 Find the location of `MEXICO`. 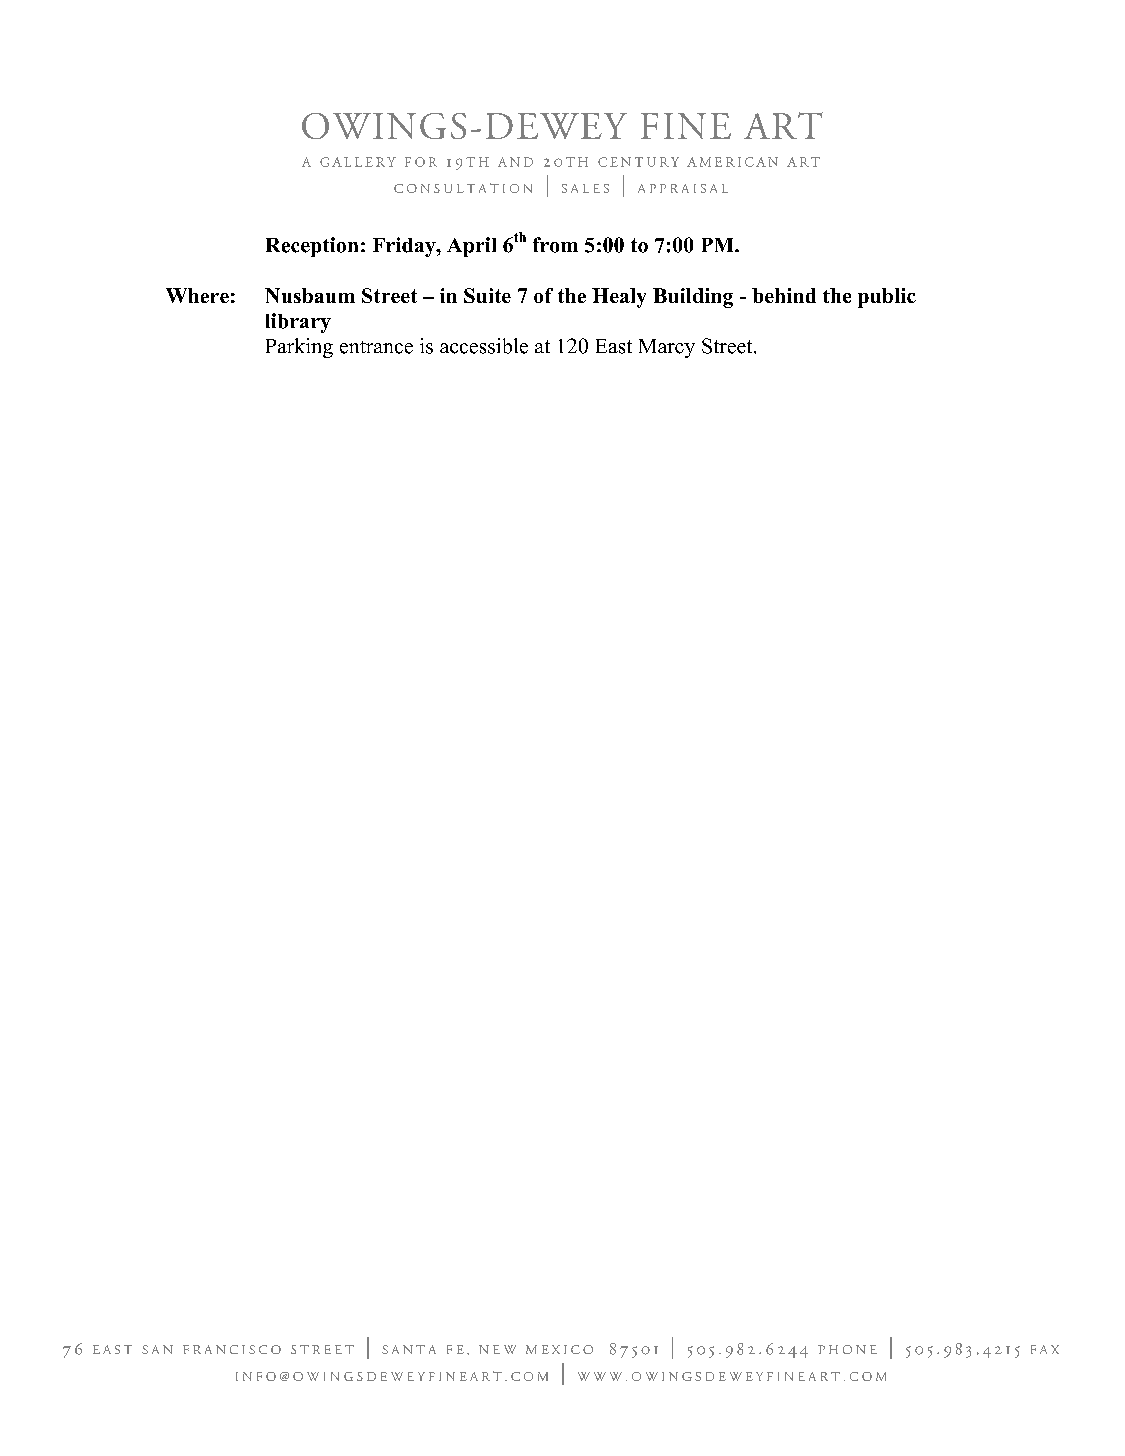

MEXICO is located at coordinates (559, 1349).
